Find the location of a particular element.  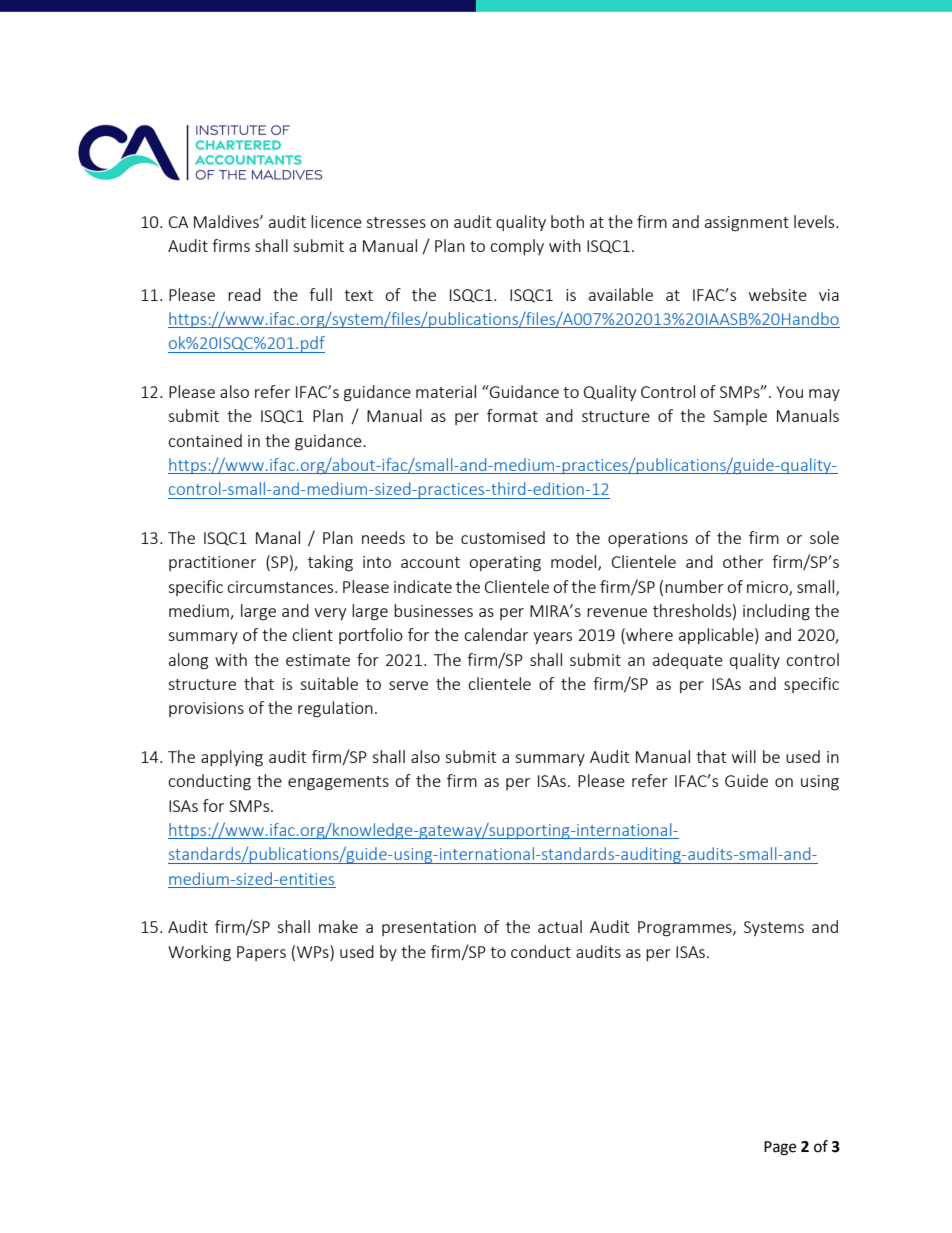

years is located at coordinates (552, 638).
